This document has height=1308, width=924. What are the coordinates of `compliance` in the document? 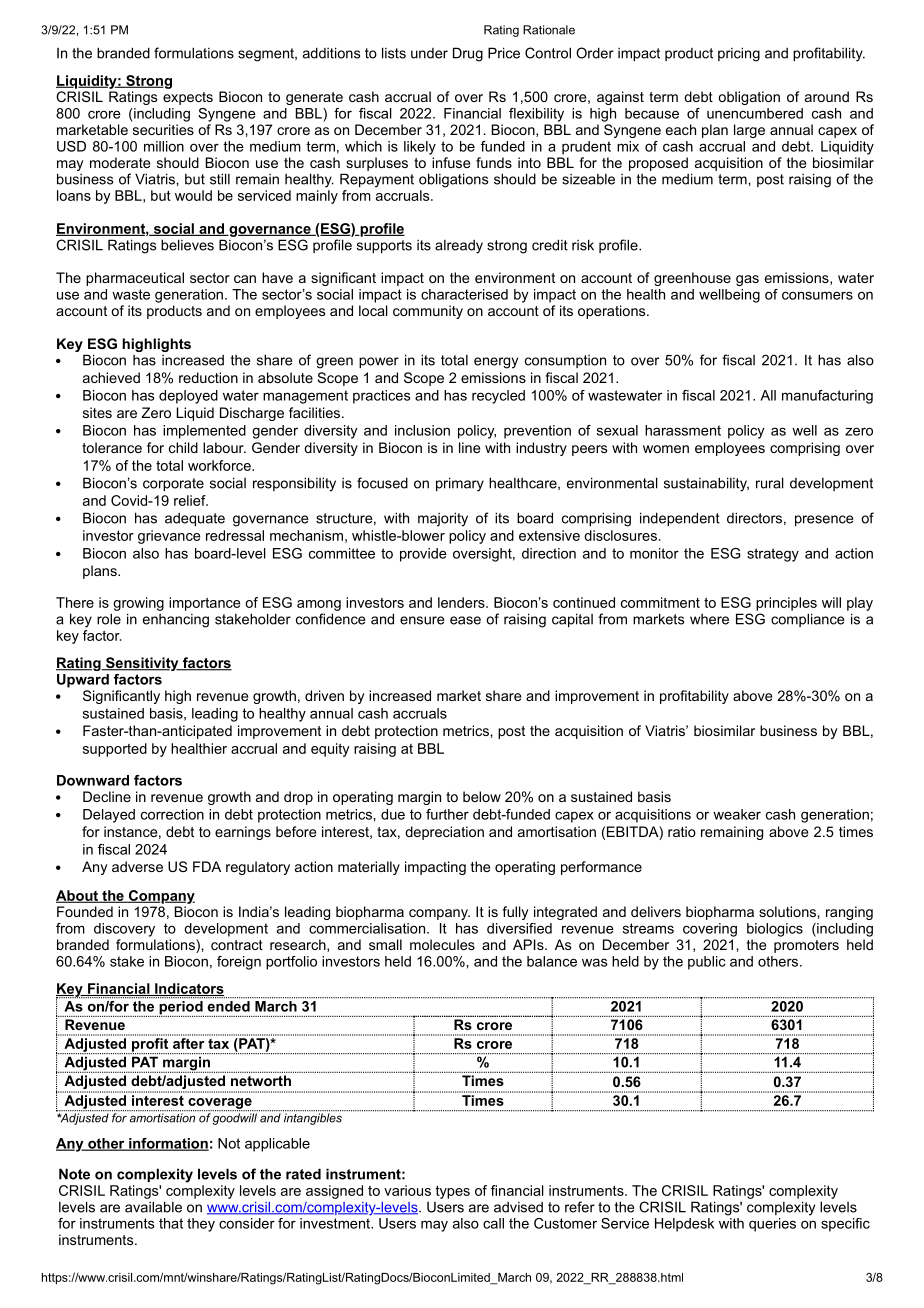 It's located at (808, 620).
